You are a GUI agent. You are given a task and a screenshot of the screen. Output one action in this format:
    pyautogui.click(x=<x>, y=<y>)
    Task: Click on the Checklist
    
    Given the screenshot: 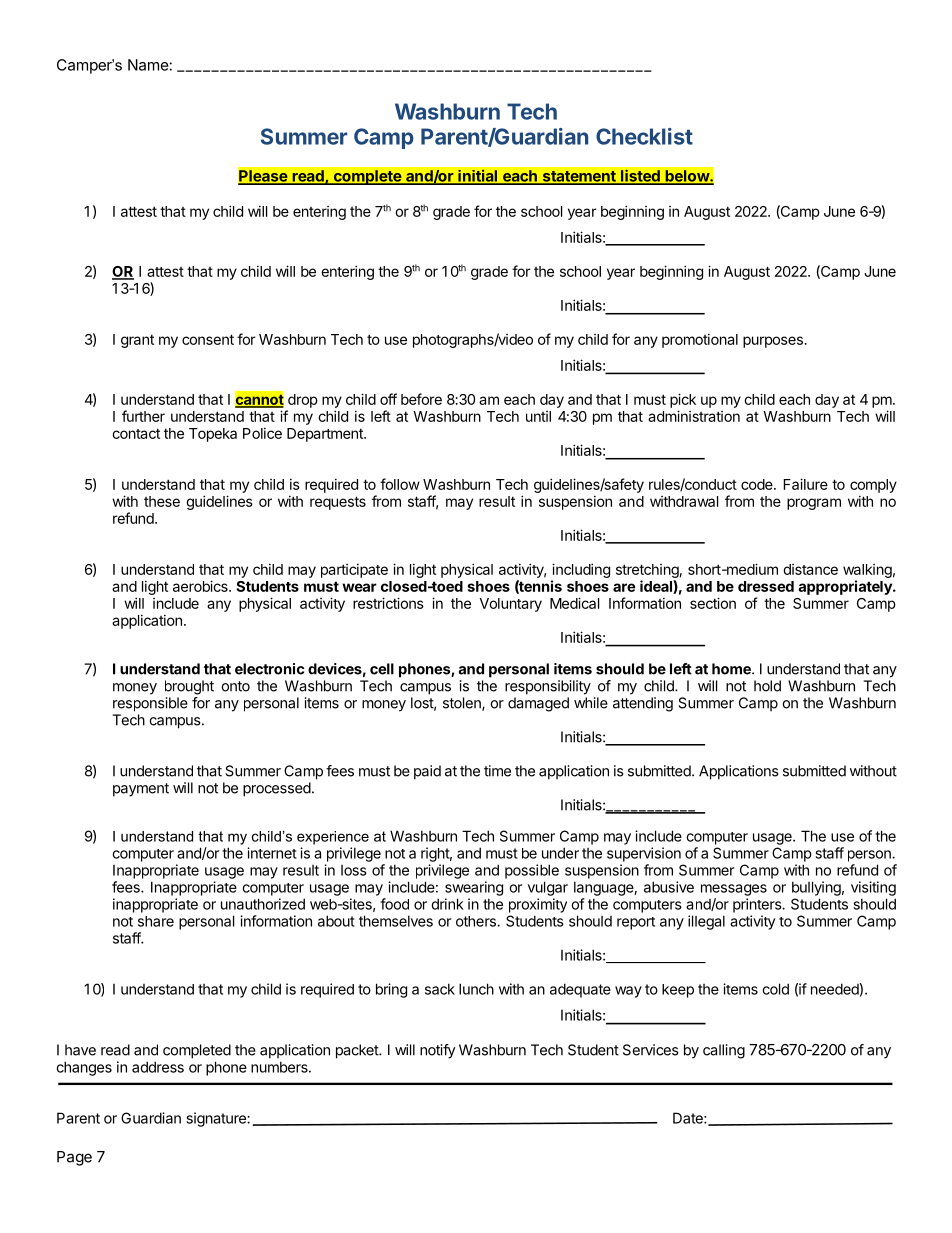 What is the action you would take?
    pyautogui.click(x=644, y=136)
